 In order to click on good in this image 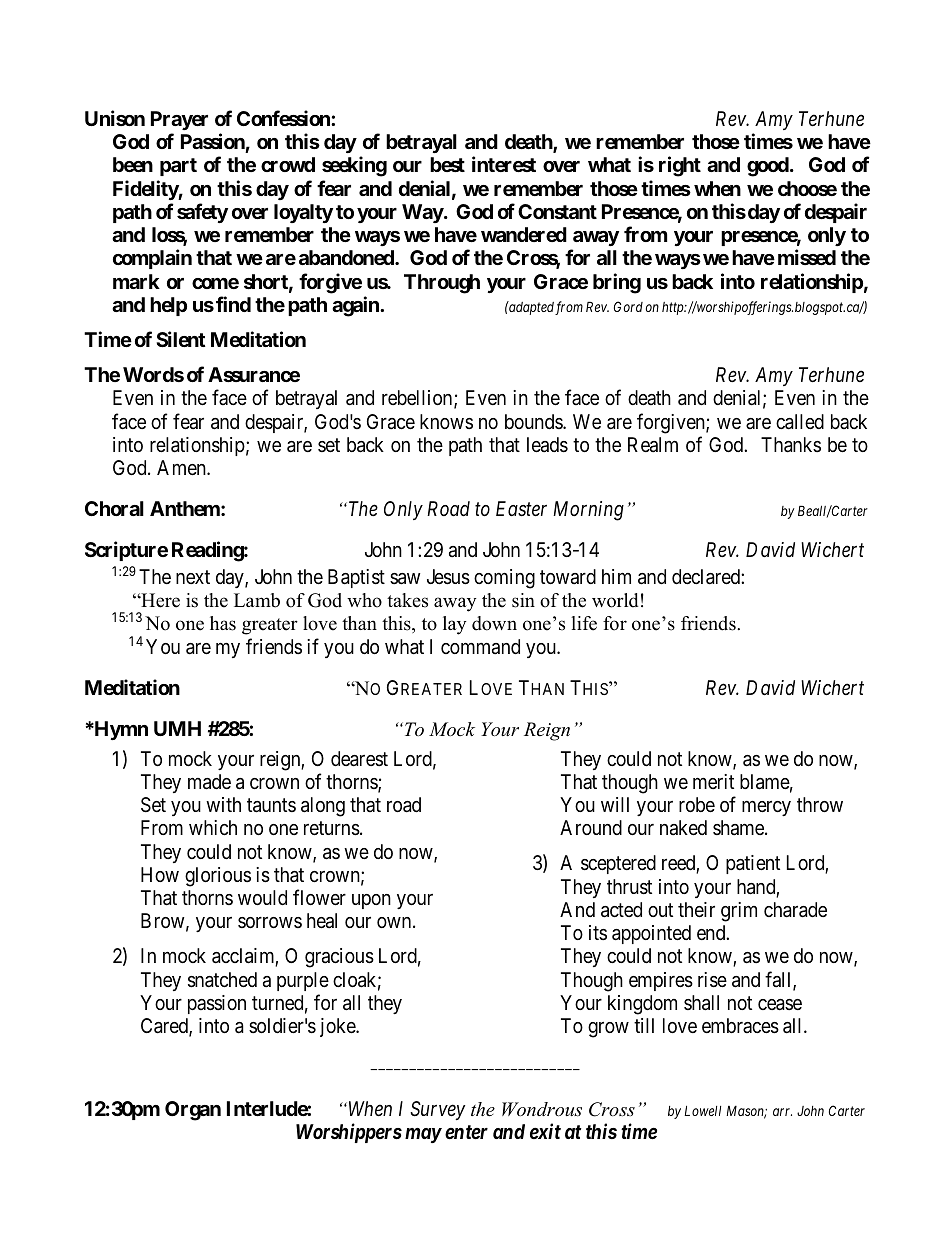, I will do `click(768, 167)`.
